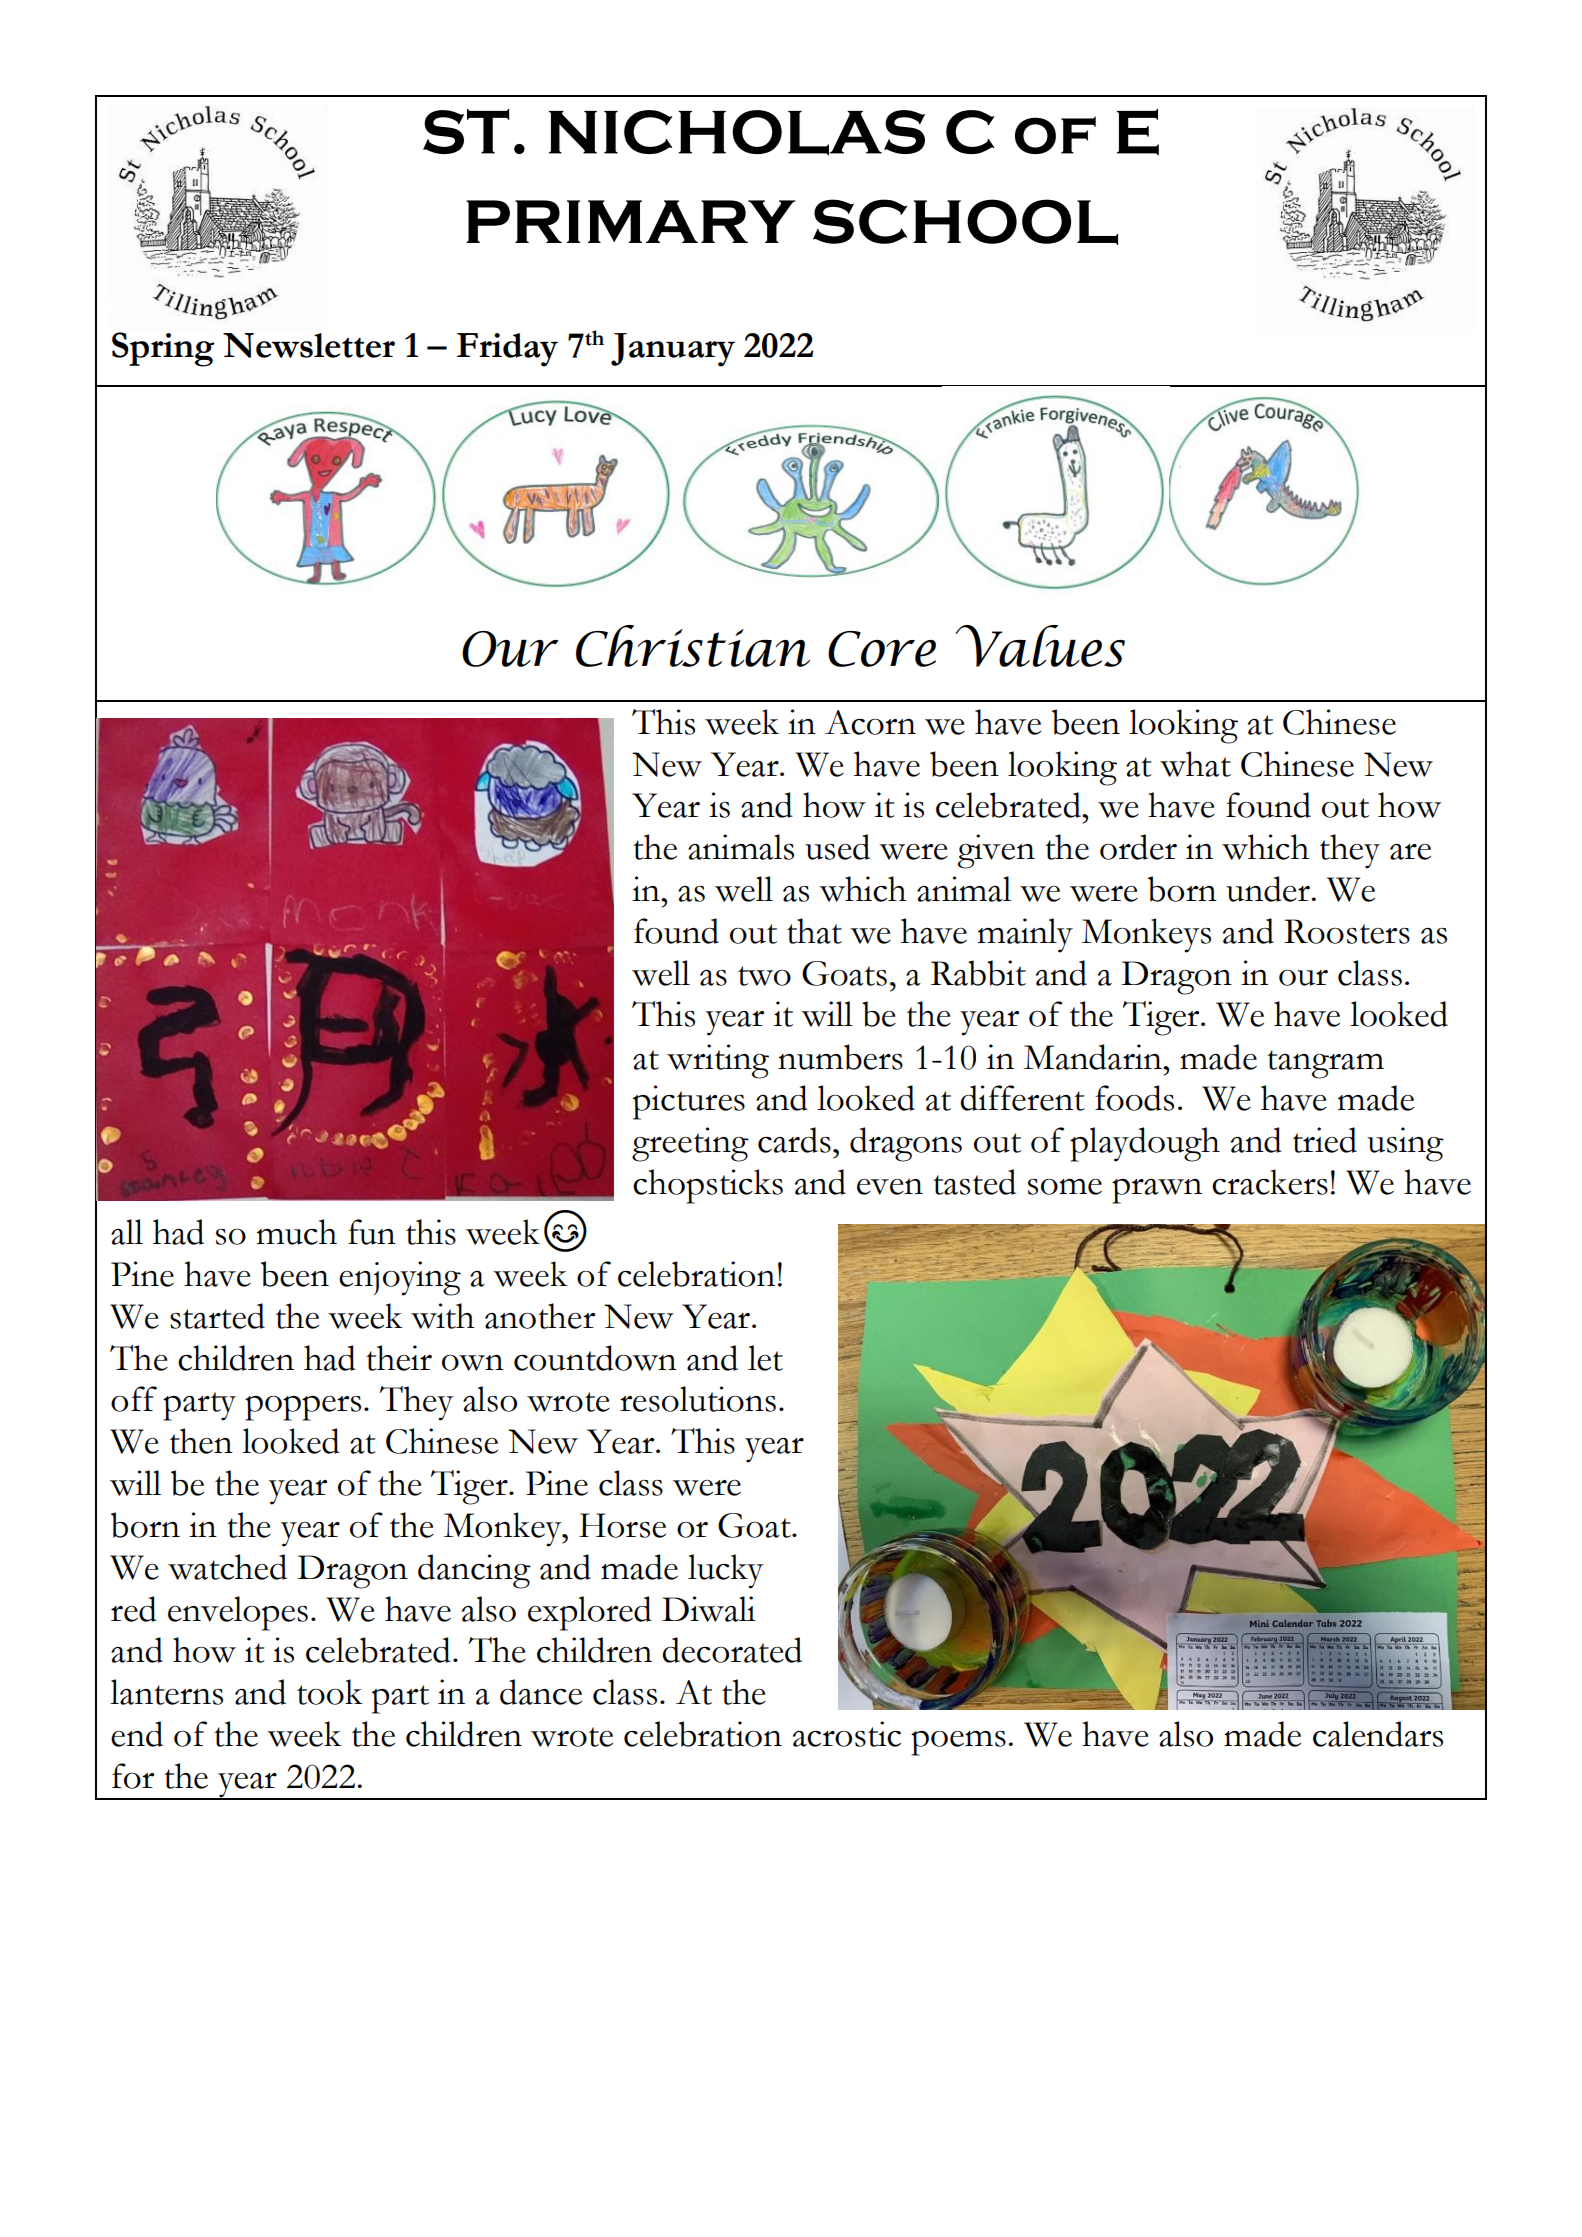 The width and height of the screenshot is (1582, 2237). I want to click on acrostic, so click(847, 1734).
